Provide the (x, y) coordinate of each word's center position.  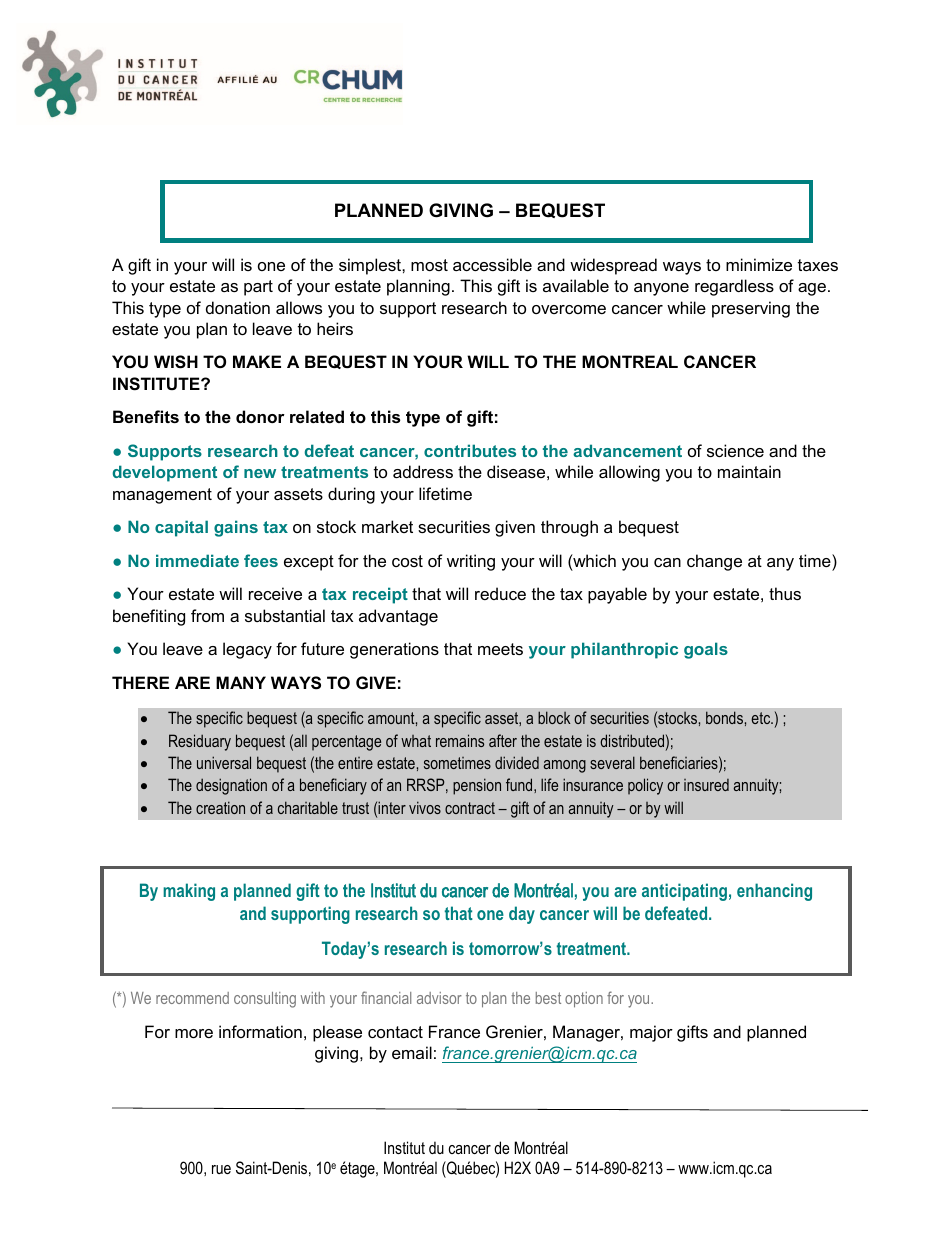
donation (238, 307)
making (189, 892)
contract (470, 808)
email (412, 1052)
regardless (734, 287)
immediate (197, 560)
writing (471, 562)
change (714, 562)
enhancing (774, 892)
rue (221, 1169)
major (651, 1033)
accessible (492, 264)
